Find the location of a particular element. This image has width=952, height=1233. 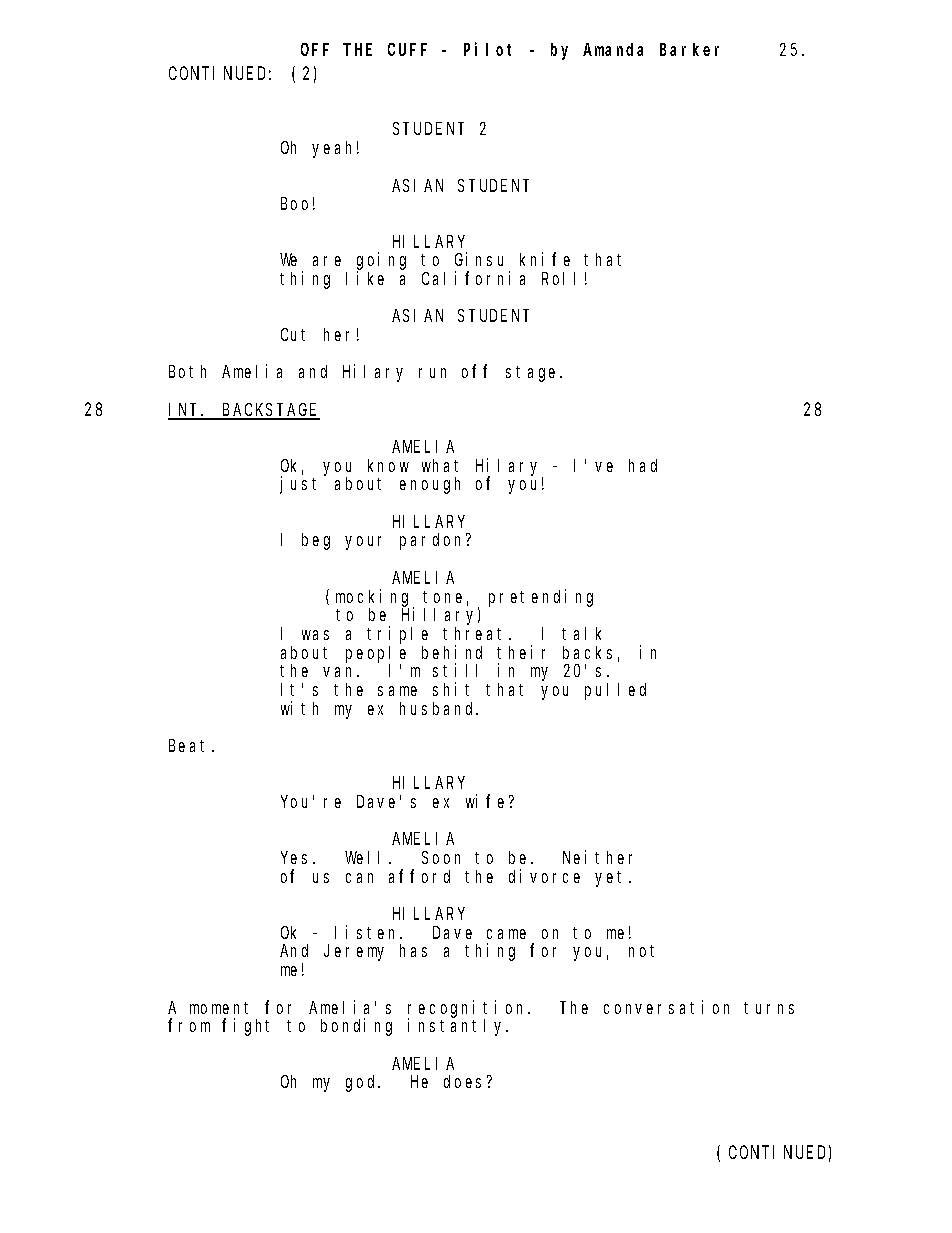

beg is located at coordinates (316, 541).
